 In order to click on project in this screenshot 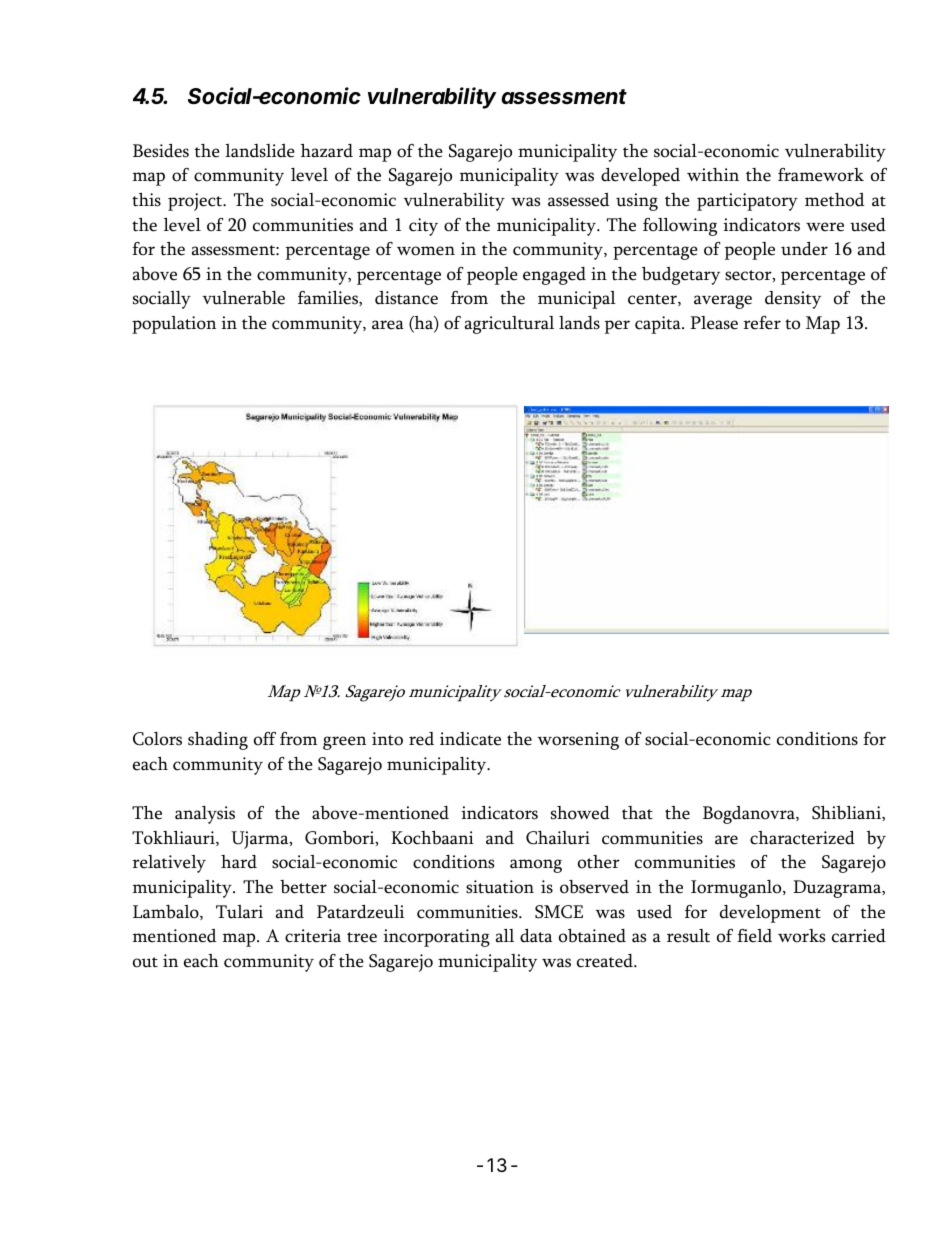, I will do `click(196, 202)`.
